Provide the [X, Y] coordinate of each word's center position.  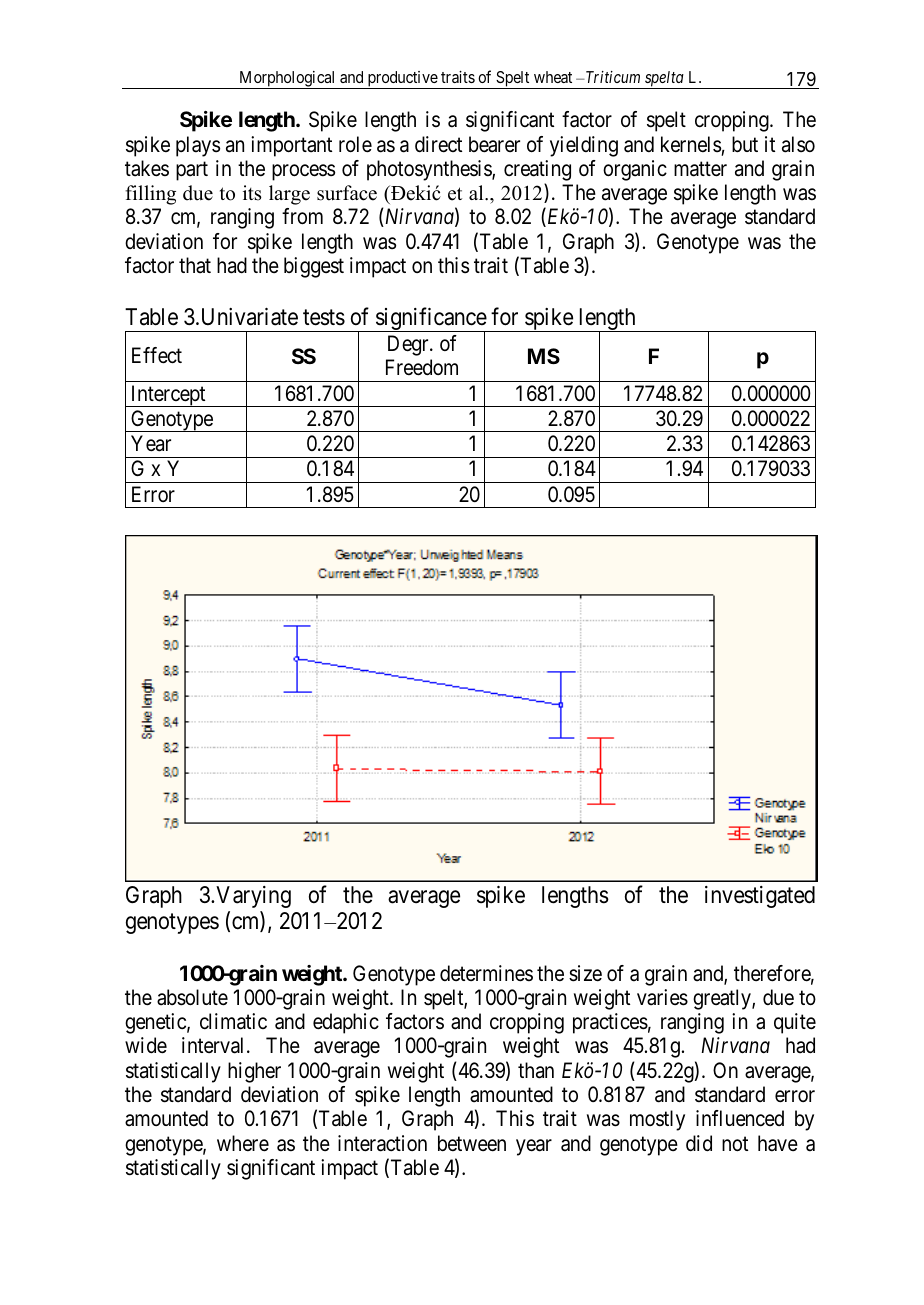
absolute [192, 997]
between [472, 1143]
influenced [740, 1118]
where [243, 1143]
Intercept [168, 396]
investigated [760, 897]
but [745, 144]
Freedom [422, 367]
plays [198, 146]
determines [486, 973]
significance [430, 320]
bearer [494, 144]
